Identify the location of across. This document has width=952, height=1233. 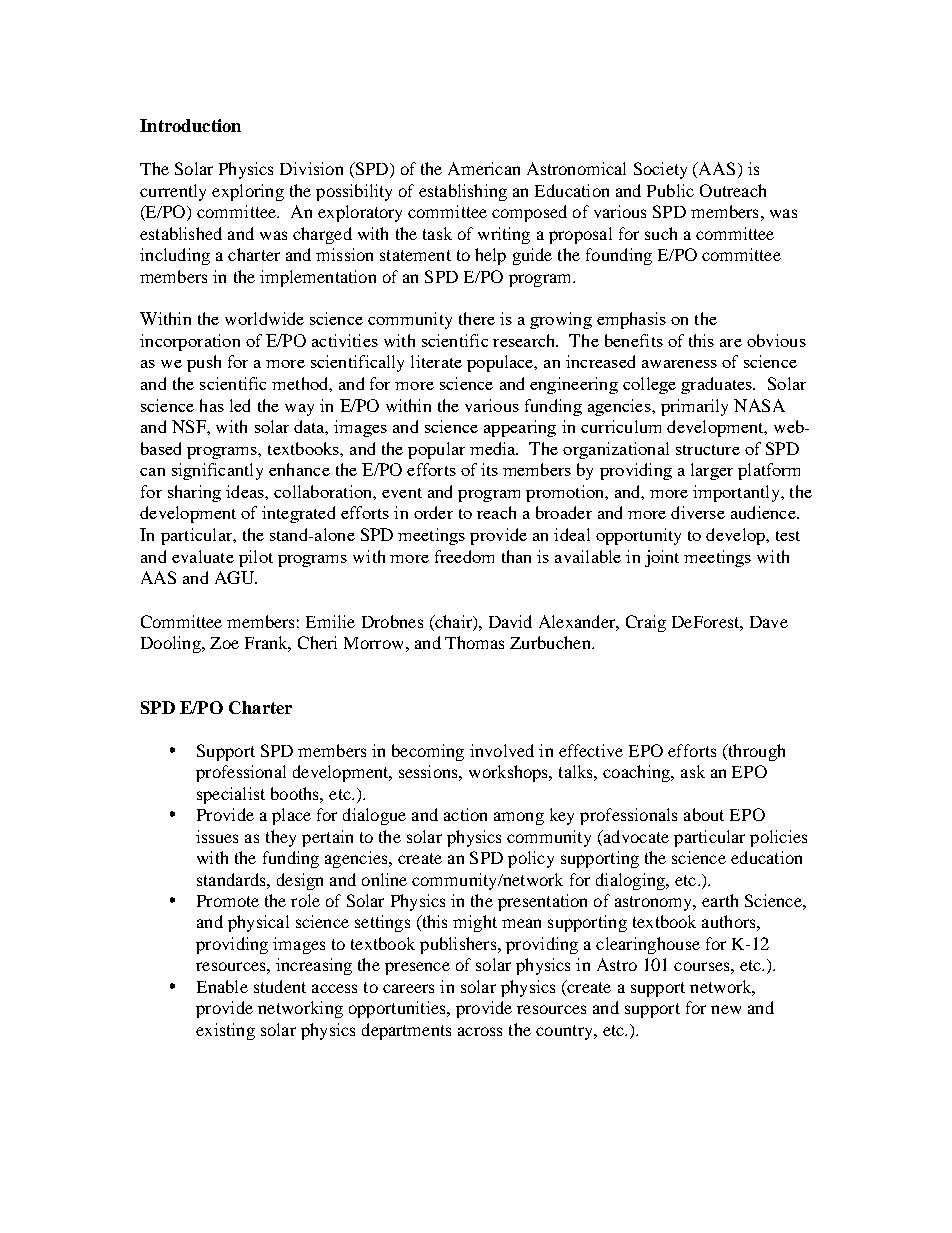
(480, 1031).
